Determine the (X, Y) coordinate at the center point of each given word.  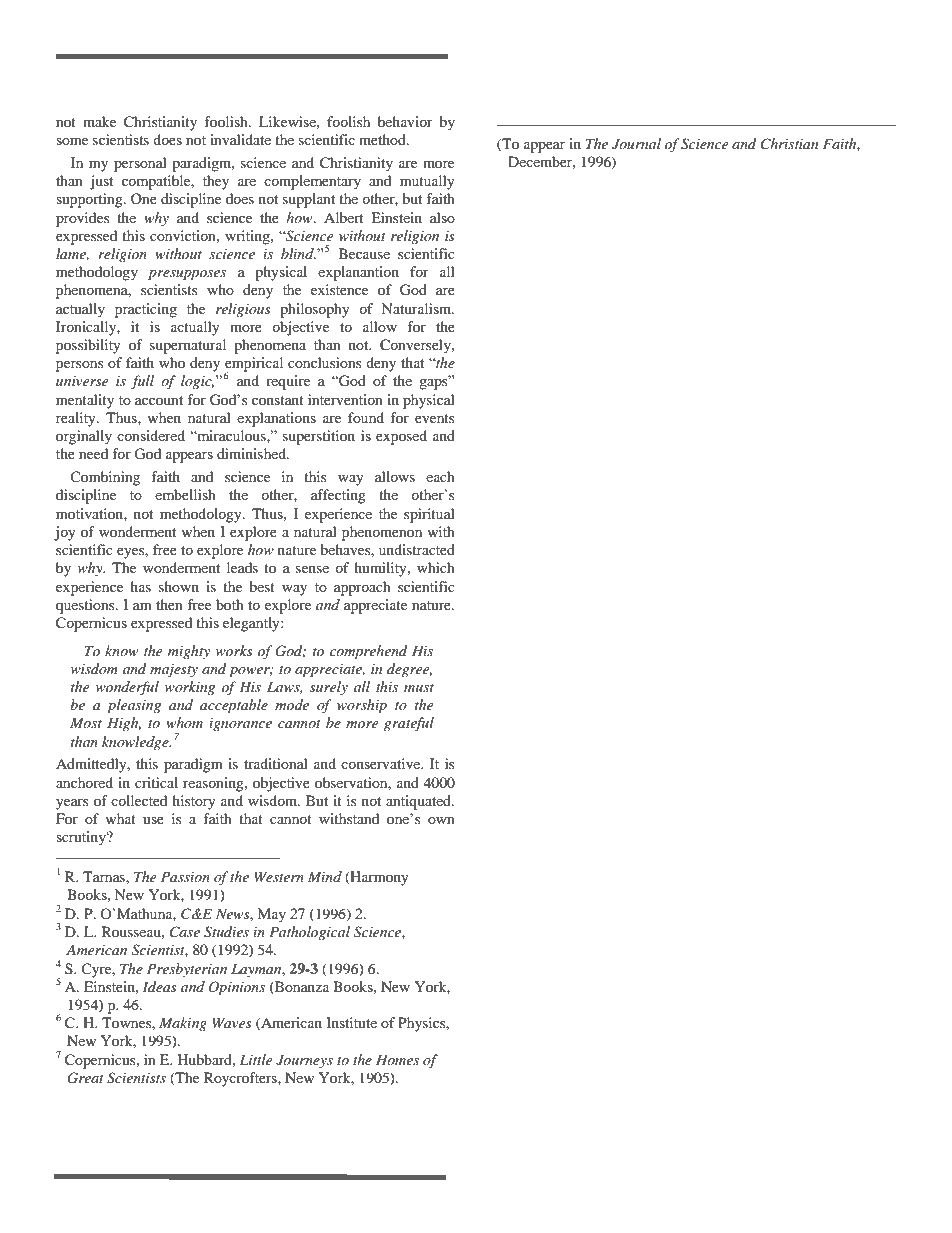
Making (183, 1024)
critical (156, 782)
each (440, 476)
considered (151, 435)
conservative (382, 763)
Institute (351, 1022)
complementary (312, 182)
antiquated (419, 802)
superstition (319, 437)
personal (140, 164)
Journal (636, 144)
